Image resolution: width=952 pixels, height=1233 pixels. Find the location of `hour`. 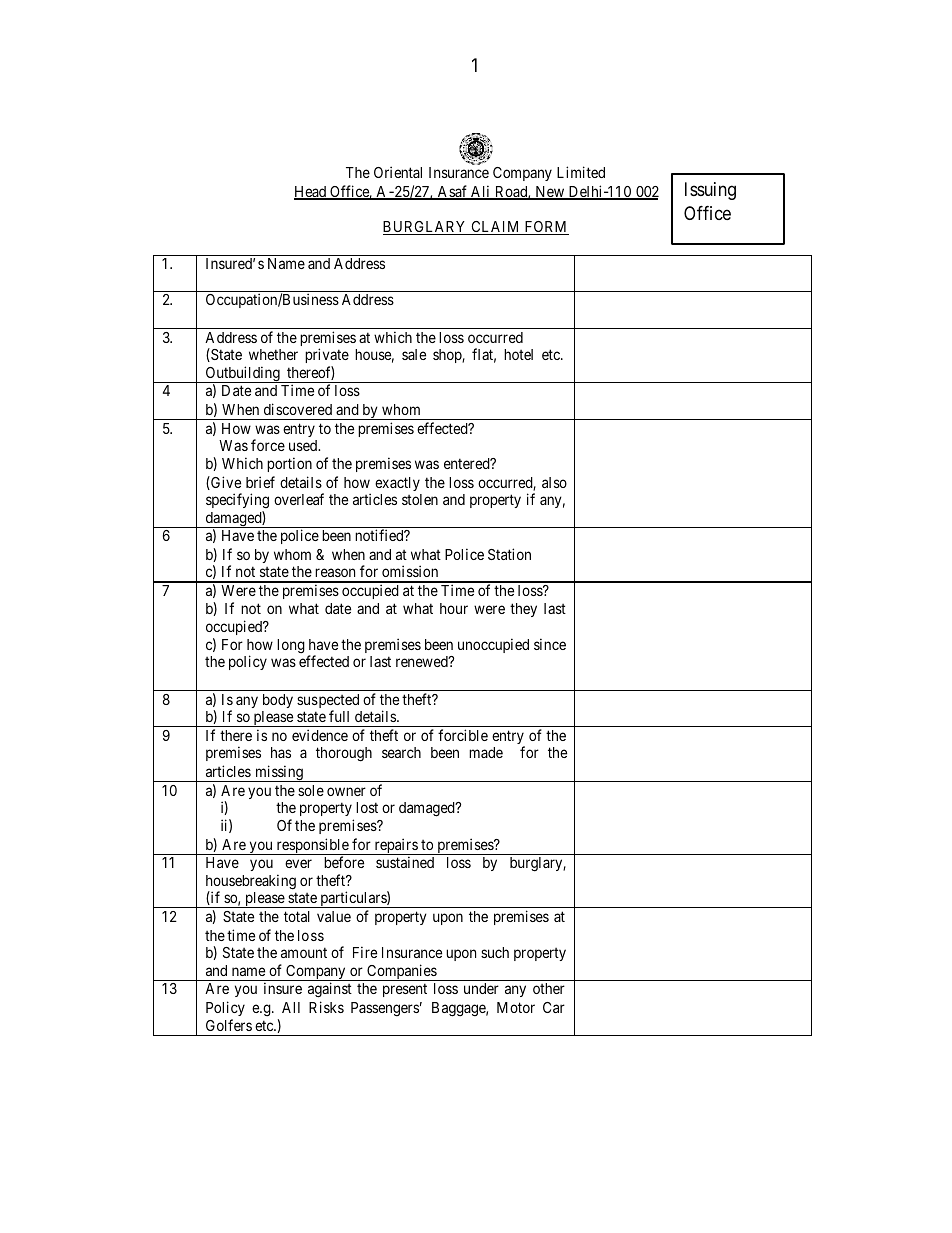

hour is located at coordinates (454, 608).
